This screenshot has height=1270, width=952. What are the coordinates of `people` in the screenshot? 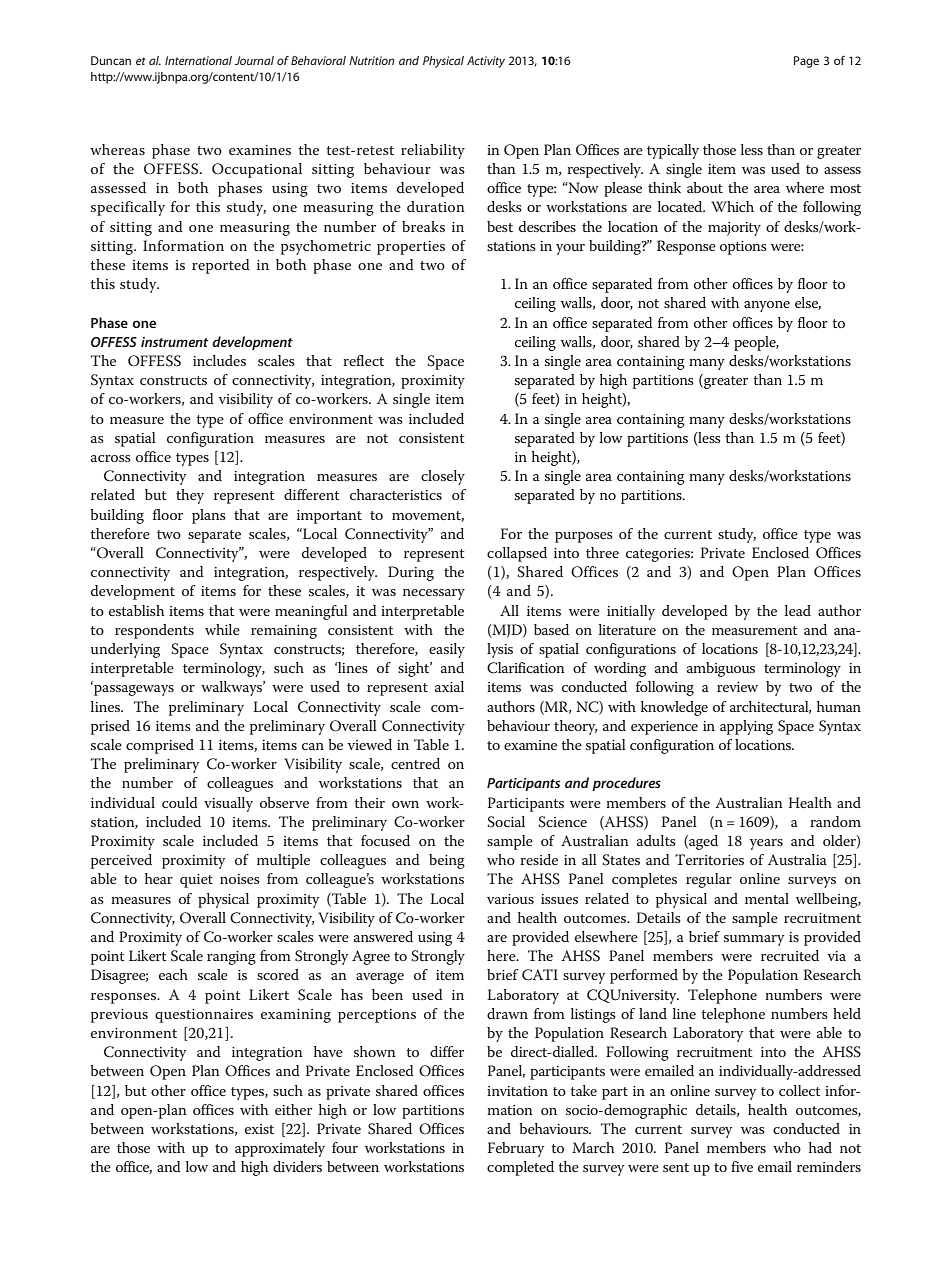 It's located at (756, 343).
